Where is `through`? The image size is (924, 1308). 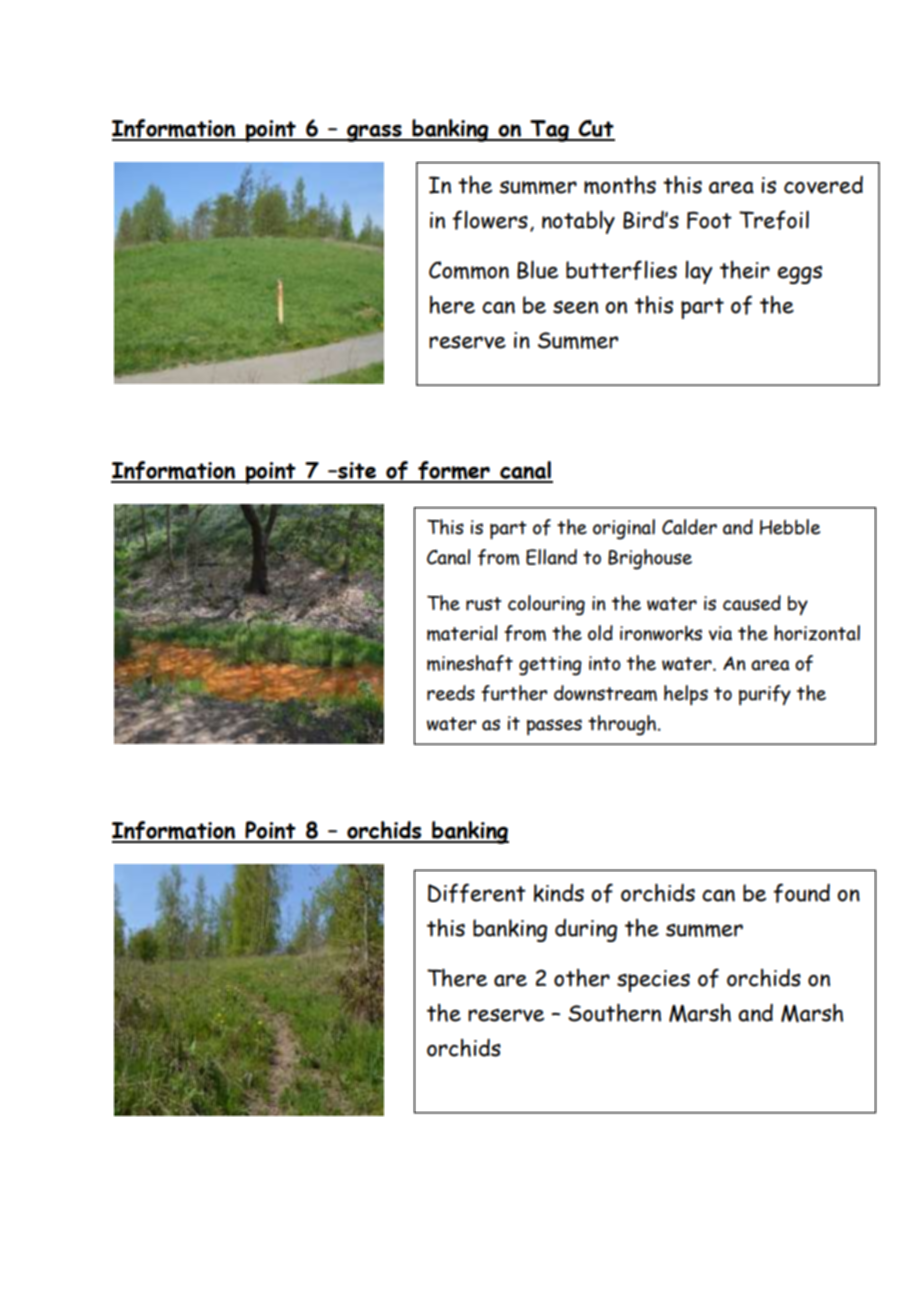 through is located at coordinates (622, 725).
